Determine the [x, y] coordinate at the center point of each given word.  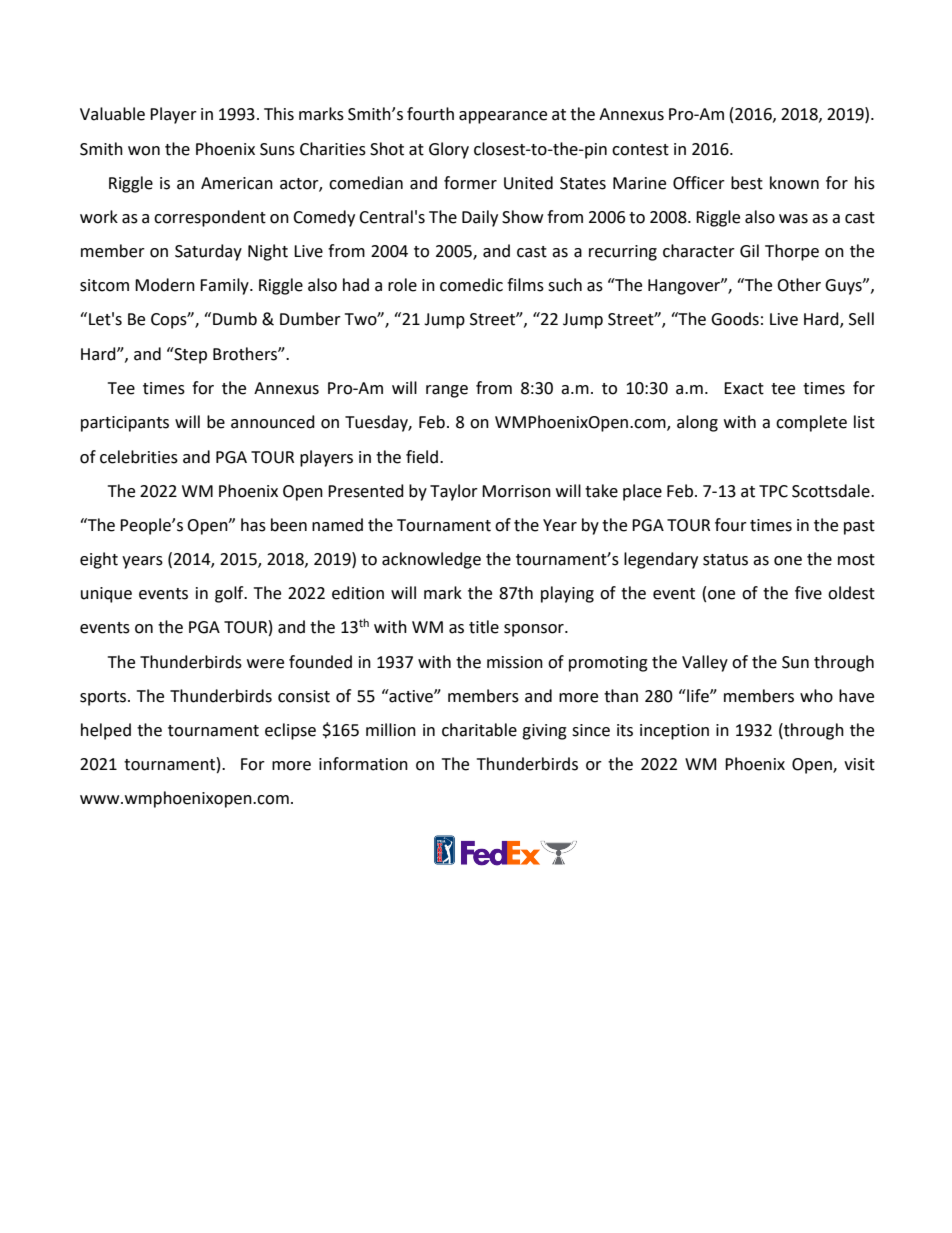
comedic [471, 285]
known [794, 183]
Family [225, 286]
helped [106, 731]
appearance [503, 117]
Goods [735, 319]
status [725, 560]
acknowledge [431, 560]
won [144, 151]
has [253, 525]
